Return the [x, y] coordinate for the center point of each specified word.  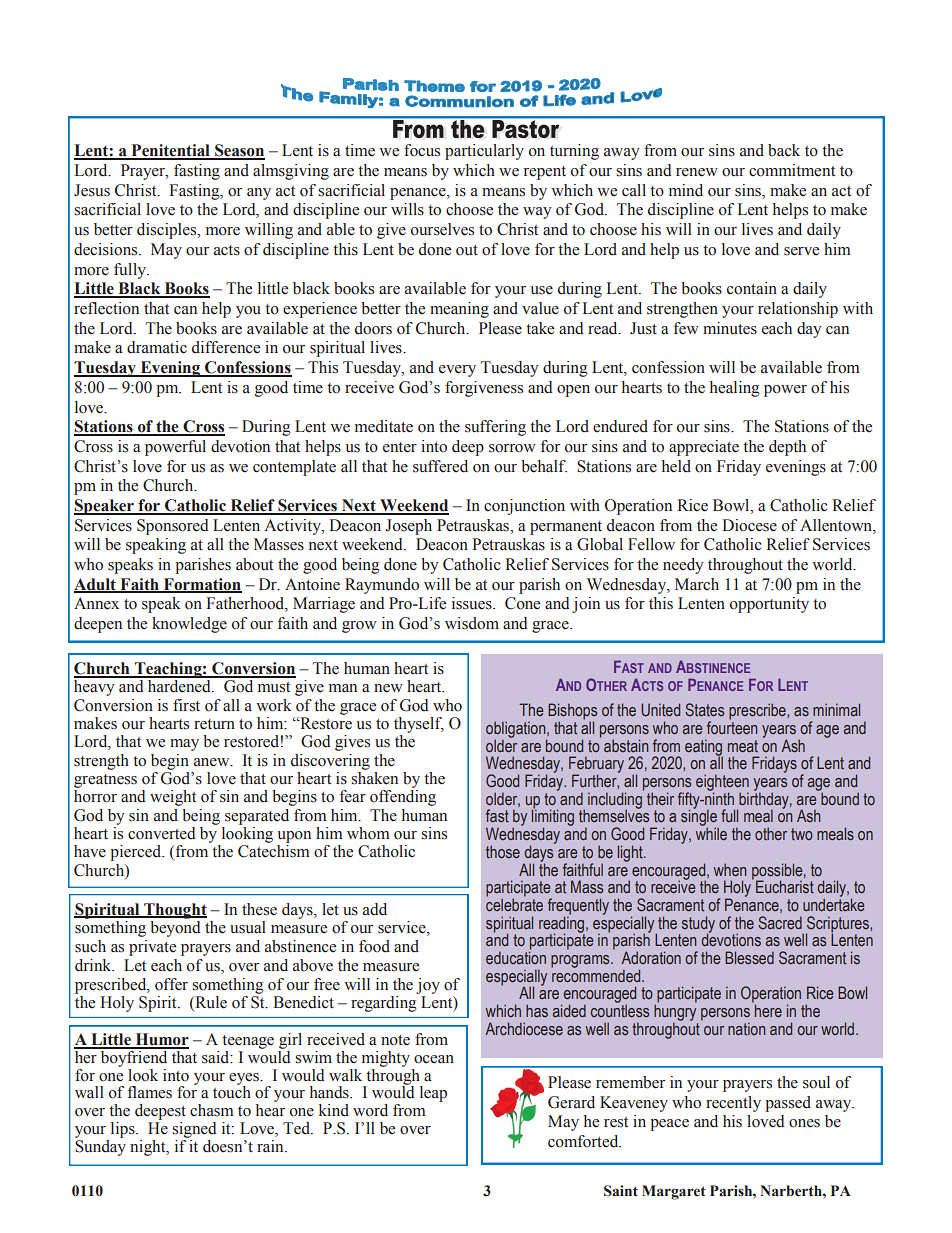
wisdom [472, 623]
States [704, 709]
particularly [484, 152]
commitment [792, 170]
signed [194, 1130]
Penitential [170, 151]
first [186, 705]
